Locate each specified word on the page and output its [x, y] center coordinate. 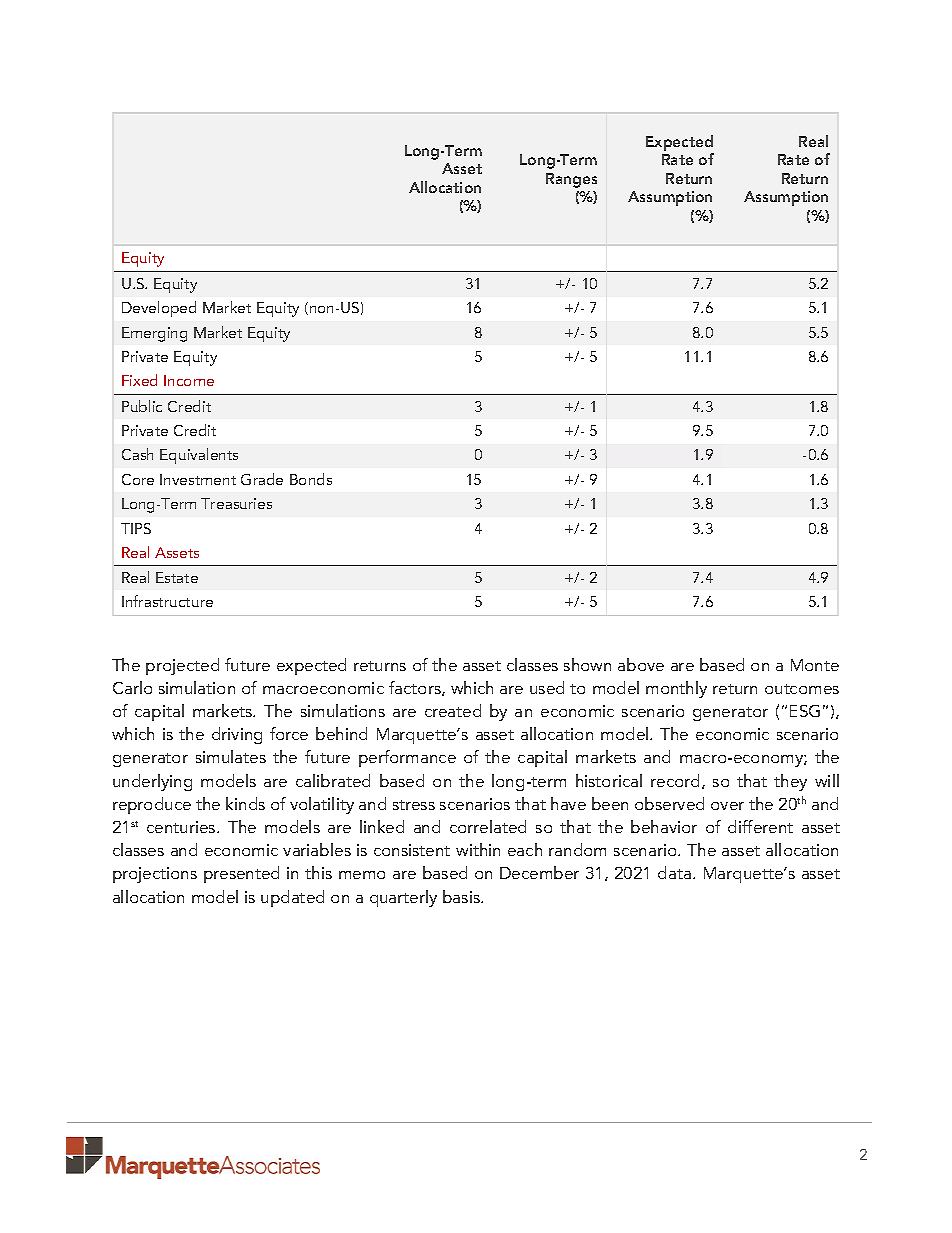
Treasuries [236, 503]
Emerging [154, 334]
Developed [159, 309]
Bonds [311, 479]
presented [241, 874]
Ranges [571, 180]
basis [462, 896]
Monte [815, 665]
